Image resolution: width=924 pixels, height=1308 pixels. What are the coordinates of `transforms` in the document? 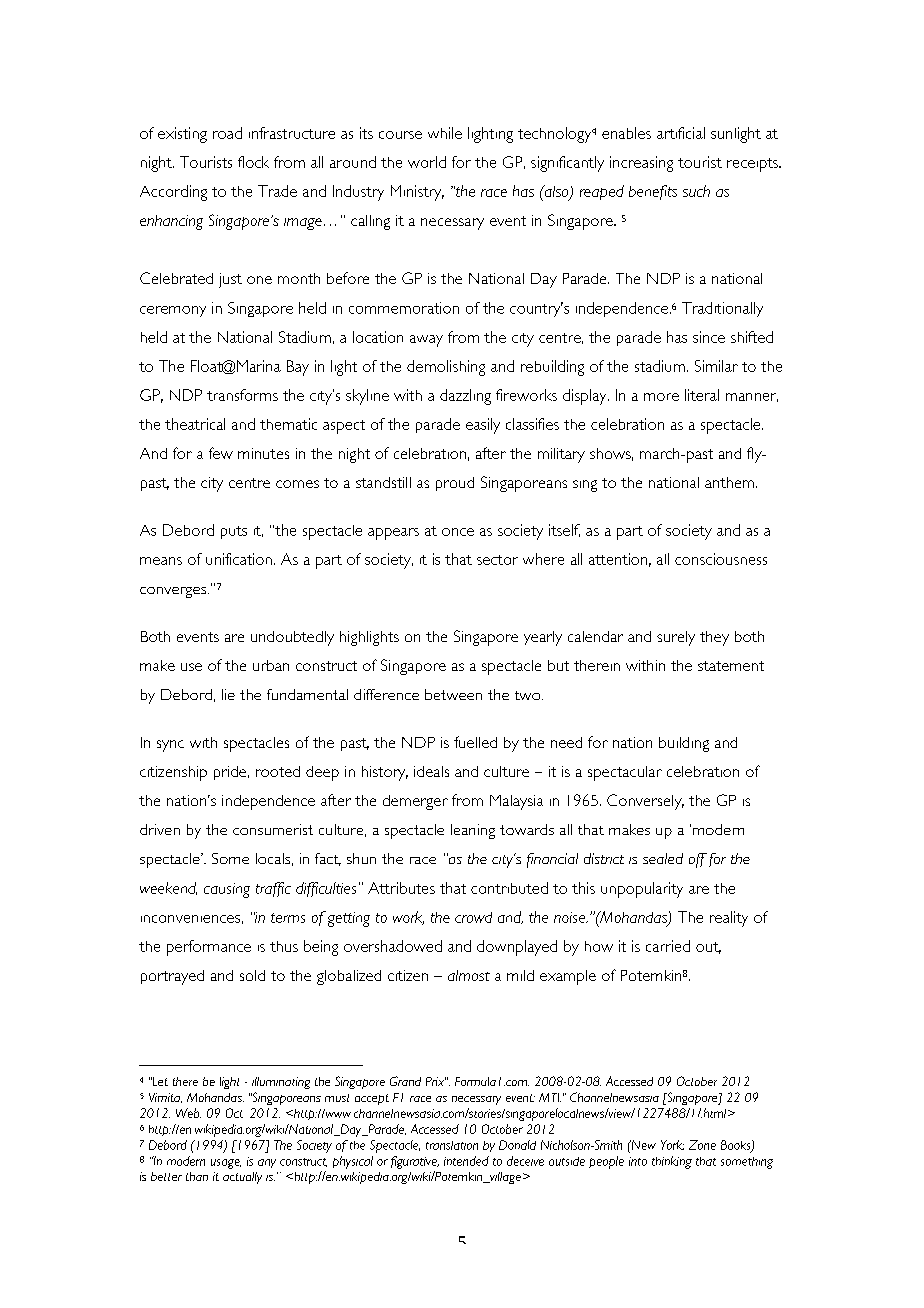 It's located at (242, 395).
